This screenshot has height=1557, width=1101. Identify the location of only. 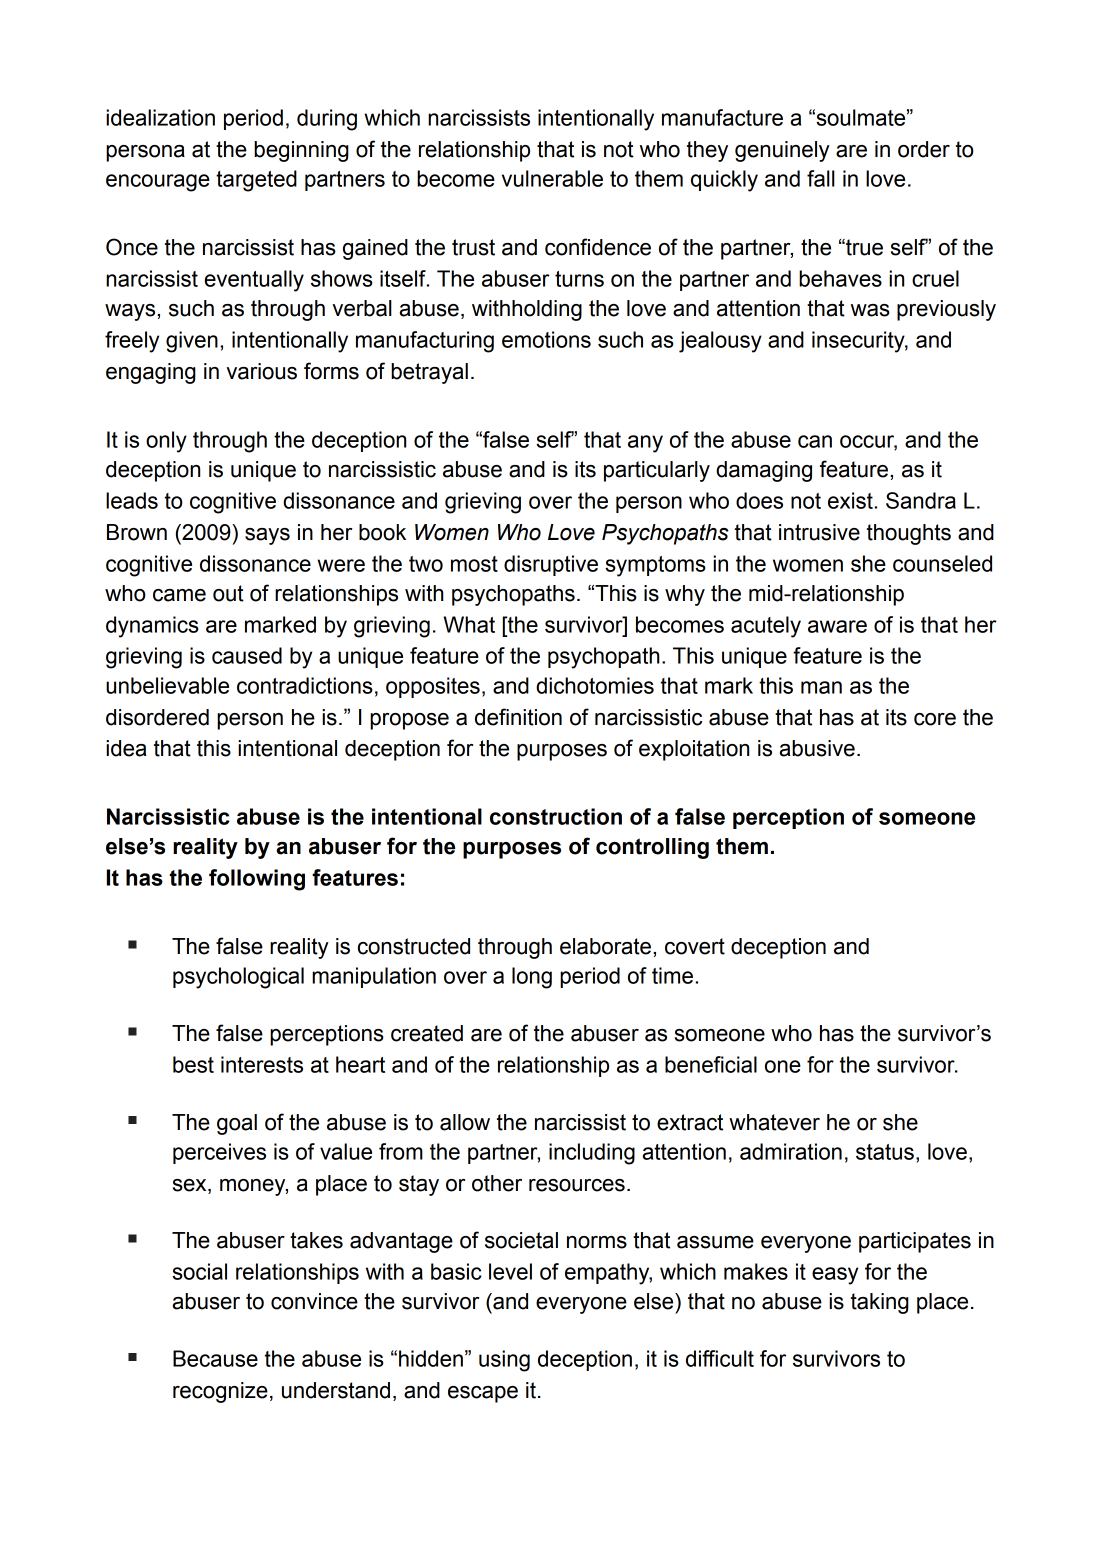
(166, 442).
